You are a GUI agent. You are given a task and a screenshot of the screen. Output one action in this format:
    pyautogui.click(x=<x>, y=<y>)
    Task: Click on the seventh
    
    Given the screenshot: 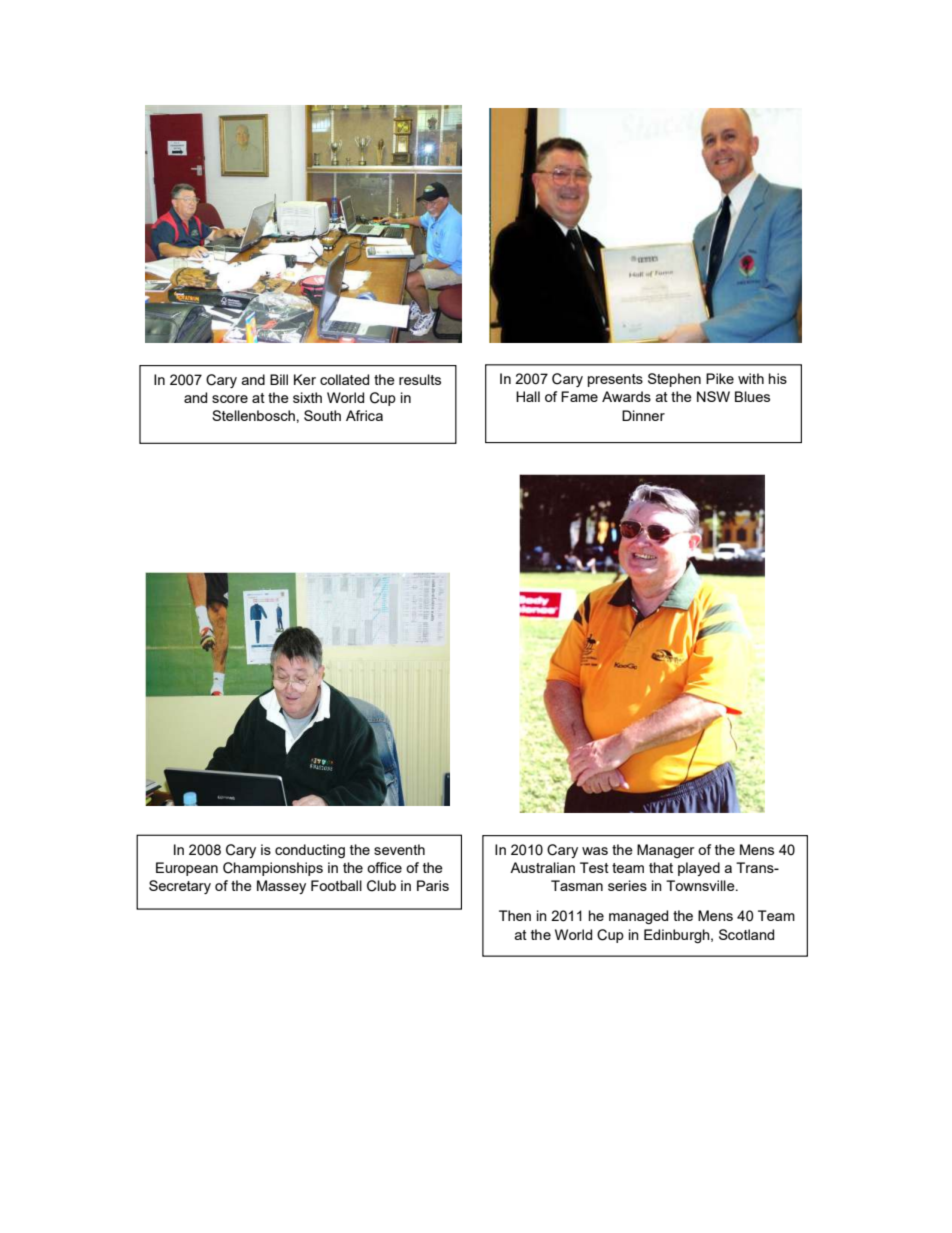 What is the action you would take?
    pyautogui.click(x=399, y=849)
